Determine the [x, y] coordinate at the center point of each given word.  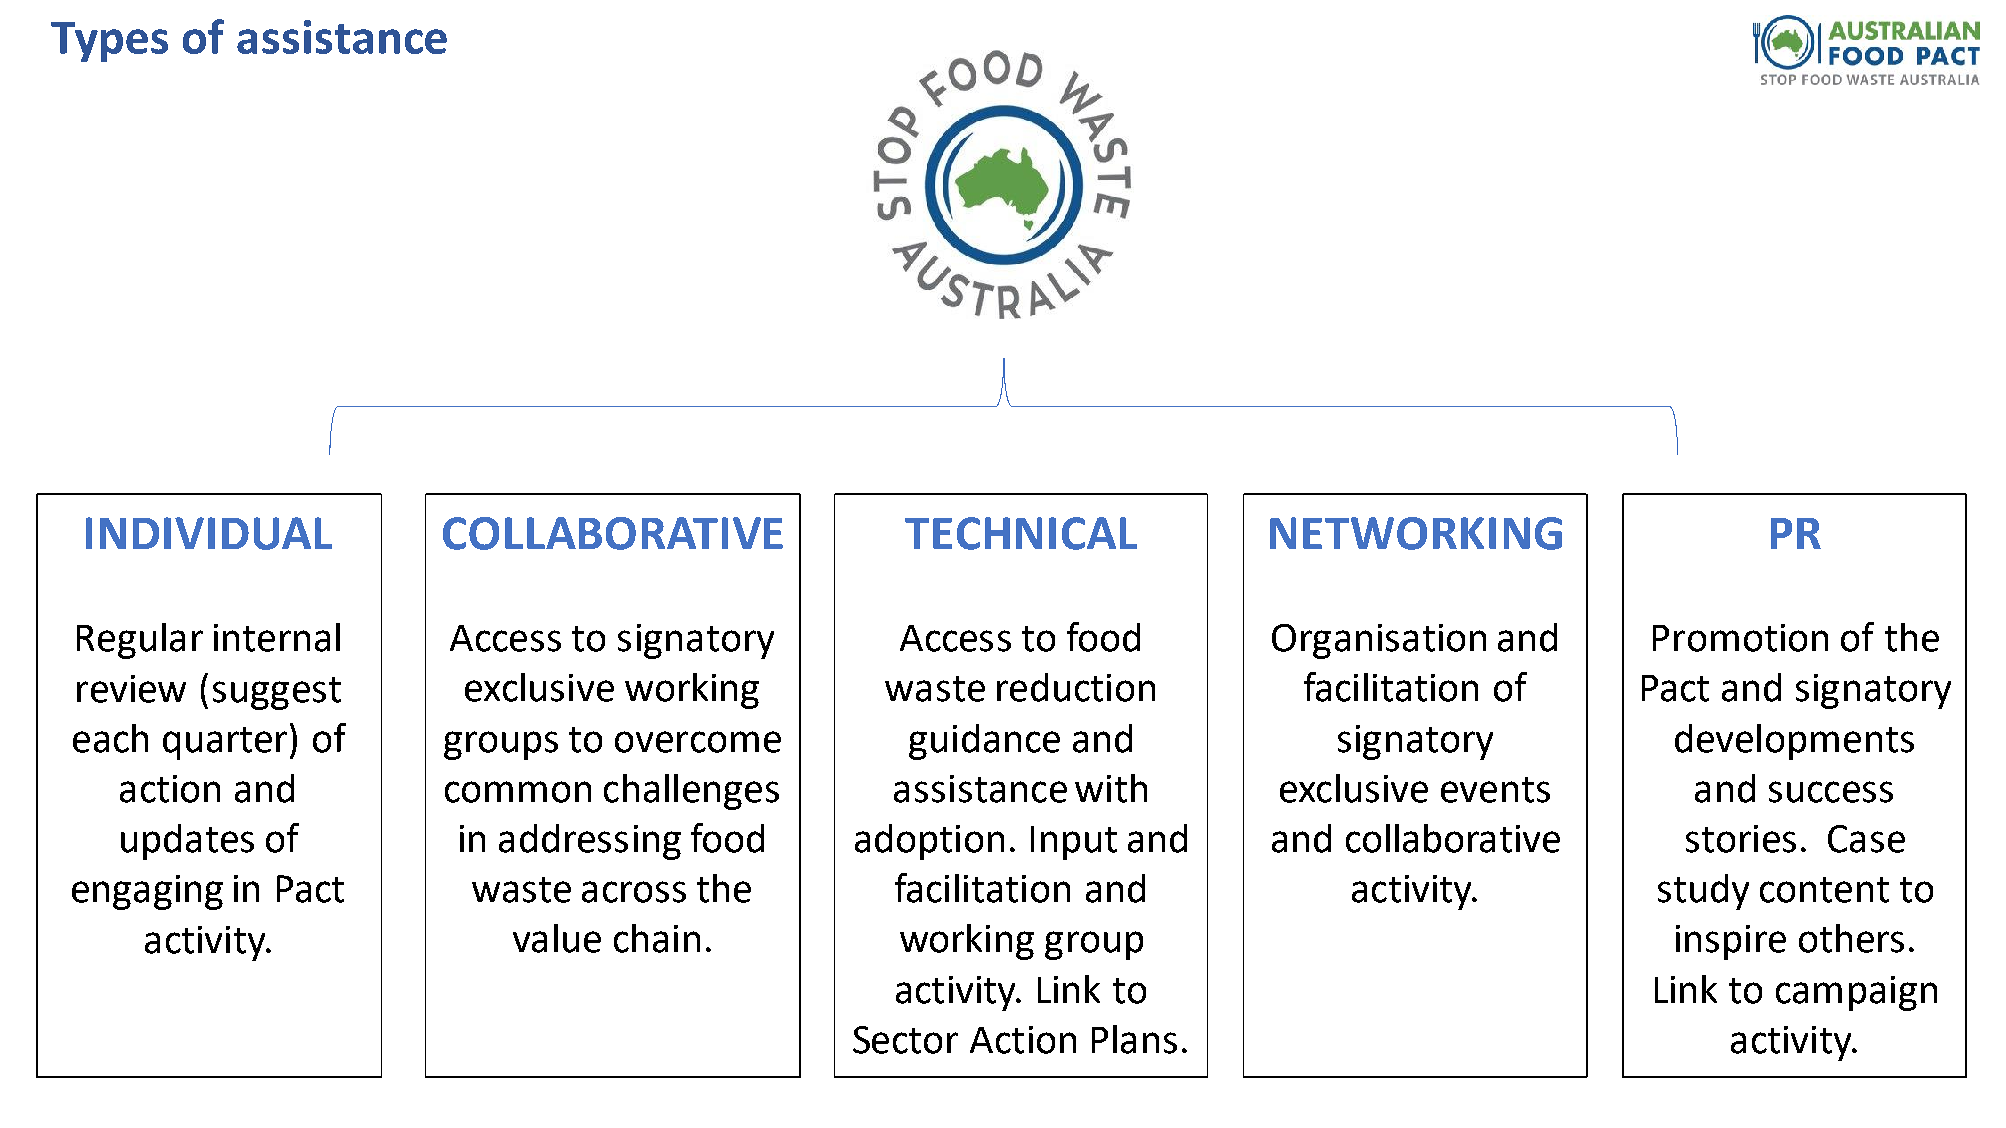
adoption [929, 842]
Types [109, 42]
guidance [984, 742]
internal [277, 637]
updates [187, 842]
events [1495, 790]
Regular [140, 641]
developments [1794, 742]
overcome [698, 742]
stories [1741, 839]
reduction [1076, 687]
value [557, 938]
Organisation [1379, 641]
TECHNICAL [1021, 533]
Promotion [1740, 638]
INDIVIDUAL [209, 533]
